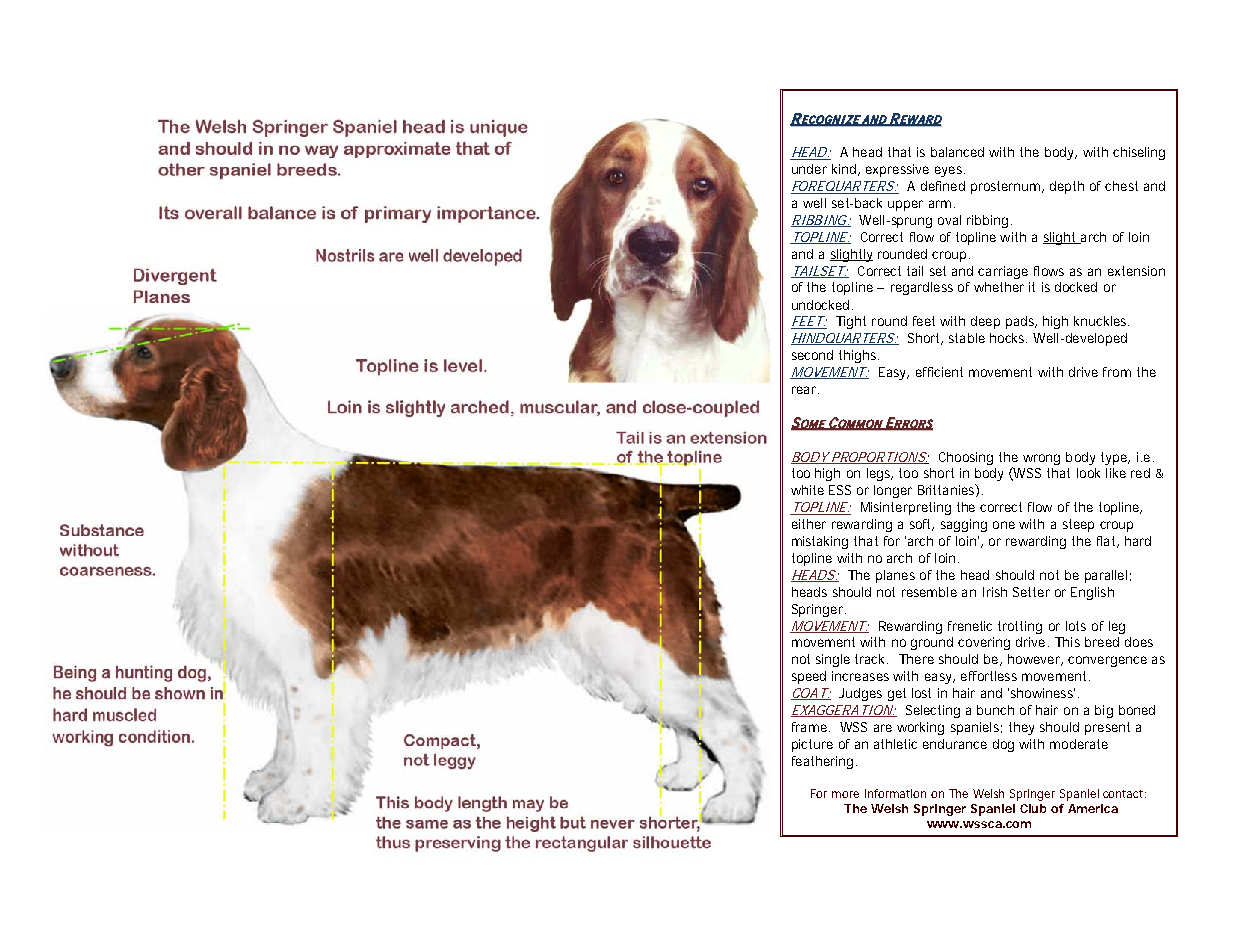 This image has width=1233, height=952. What do you see at coordinates (844, 169) in the image?
I see `kind` at bounding box center [844, 169].
